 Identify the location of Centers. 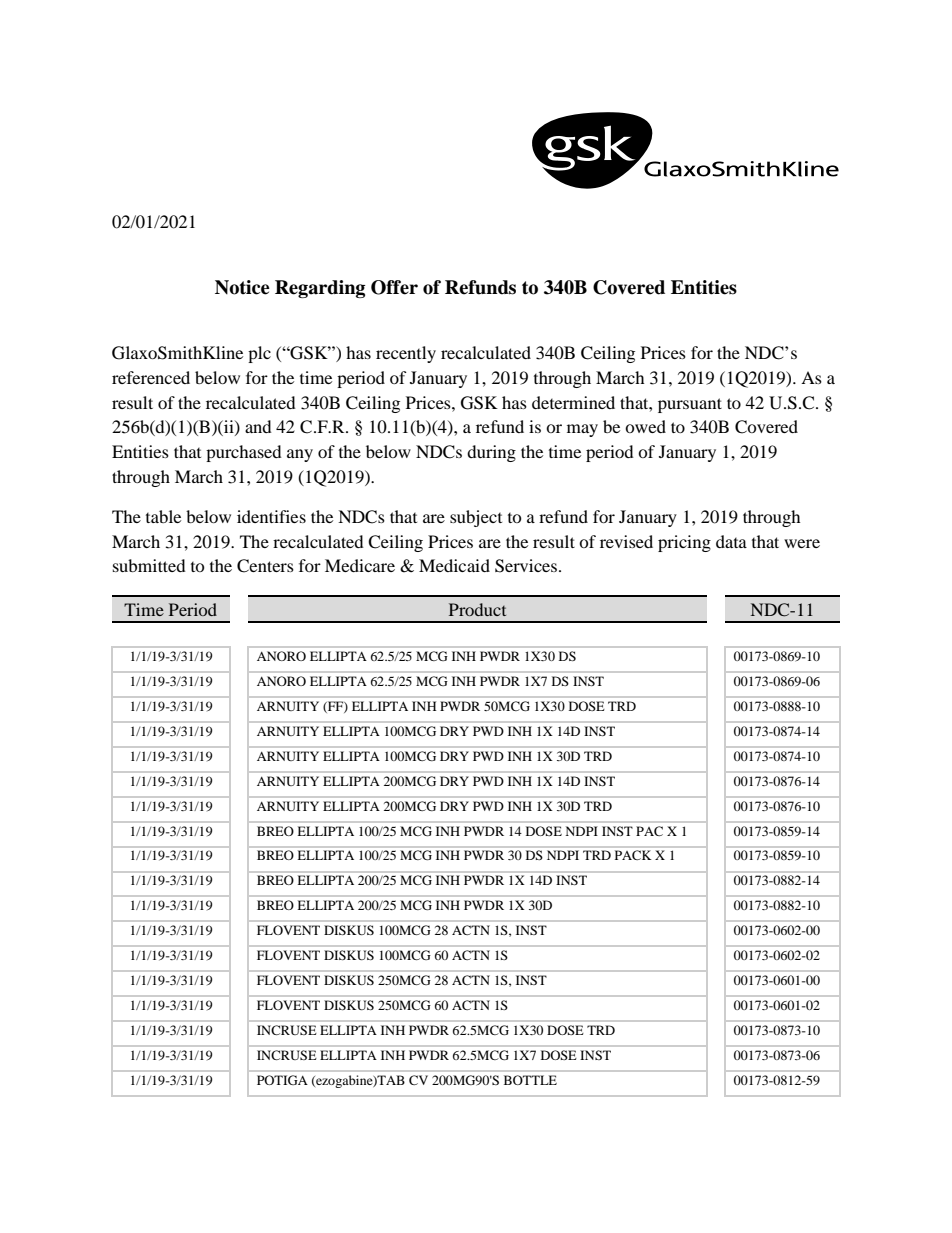
(265, 566).
